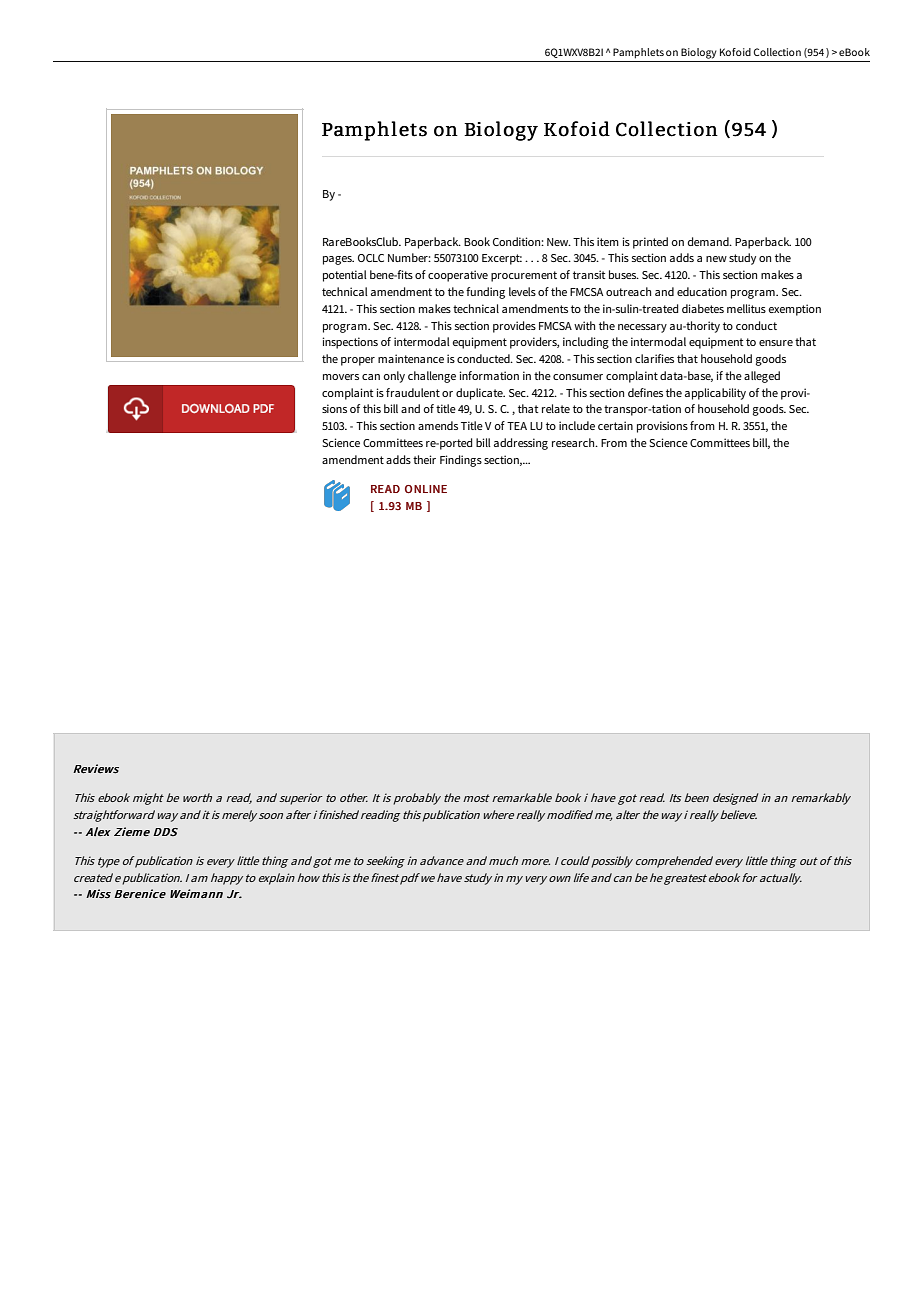  I want to click on funding, so click(485, 293).
